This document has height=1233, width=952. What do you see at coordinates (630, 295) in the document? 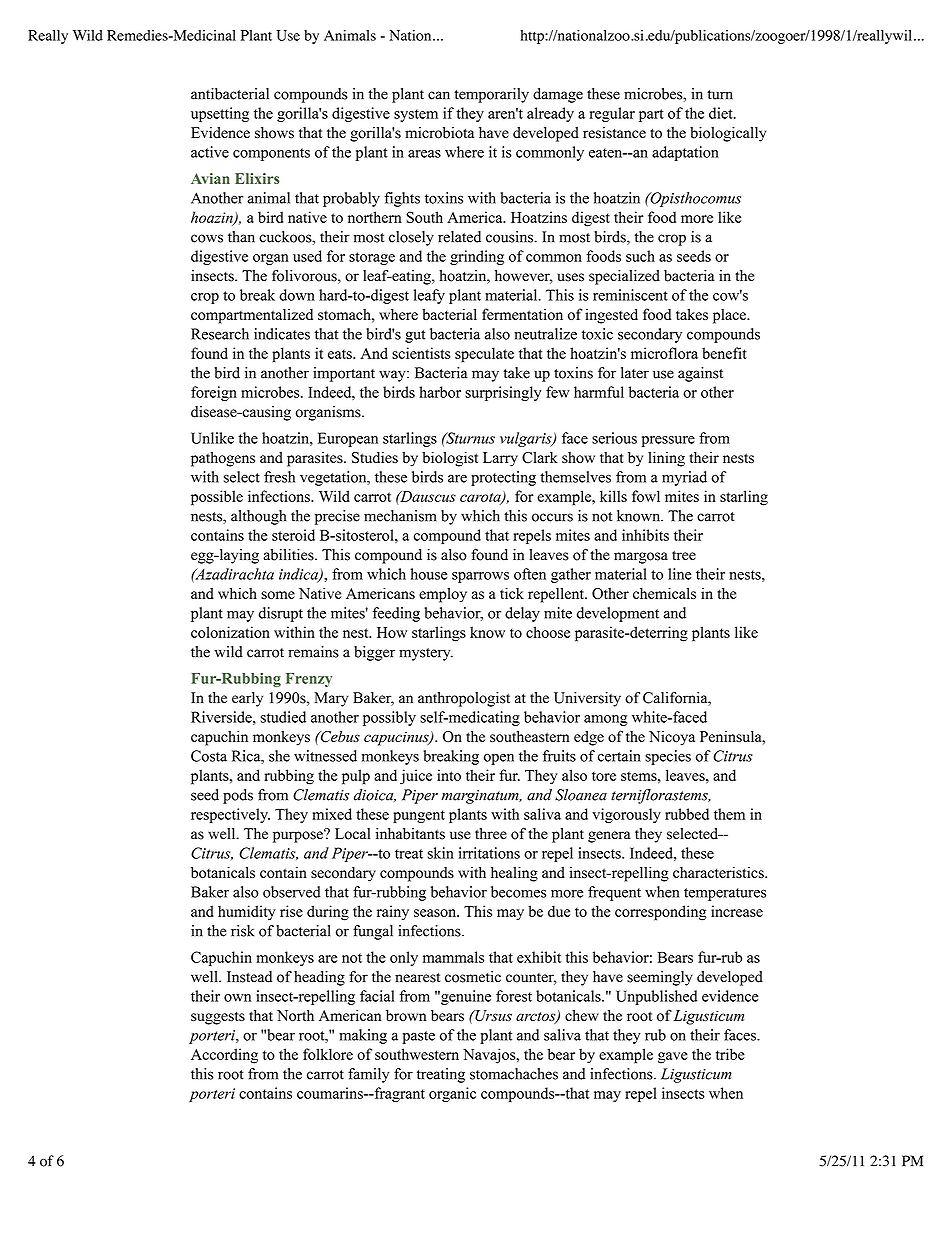
I see `reminiscent` at bounding box center [630, 295].
